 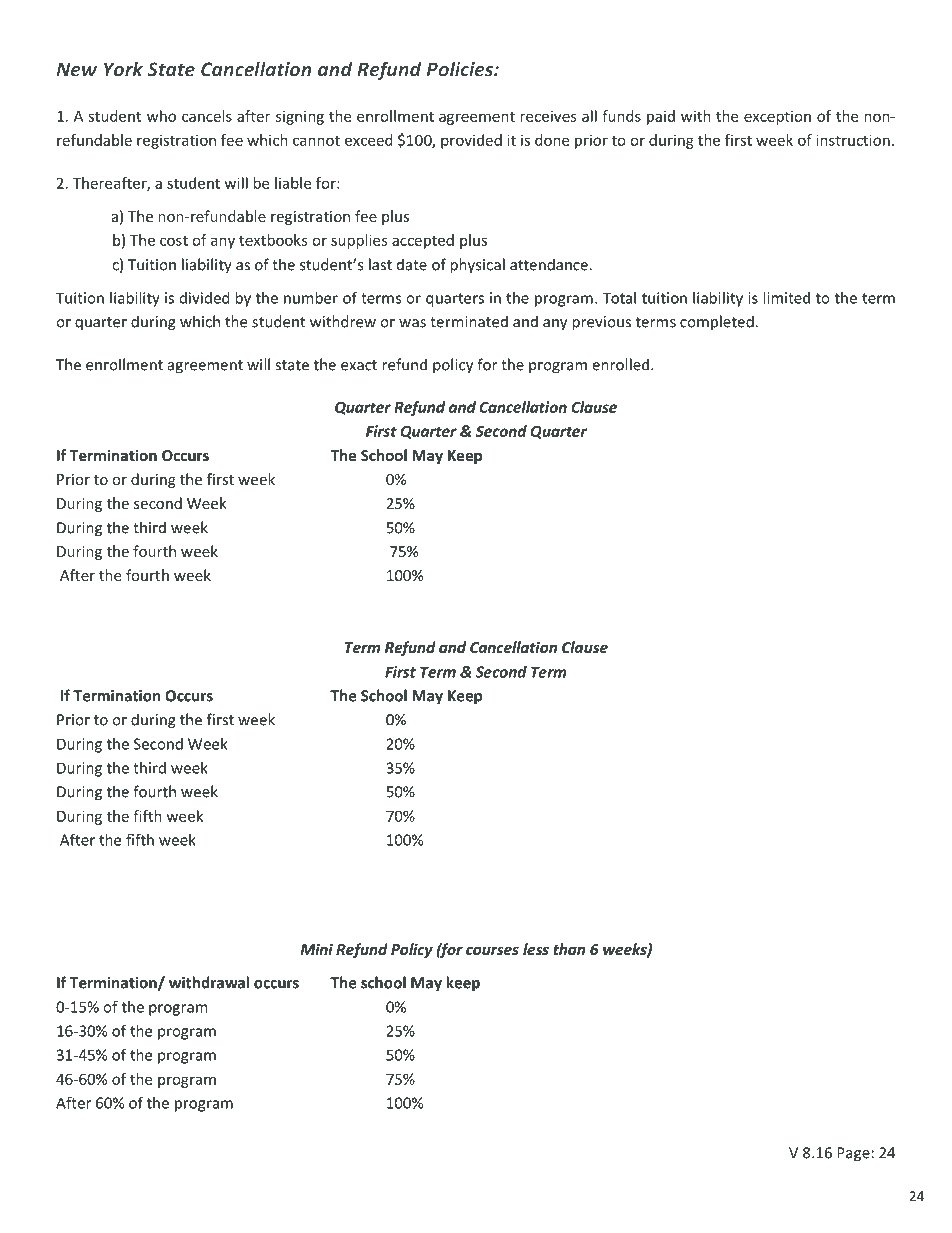 I want to click on Page, so click(x=853, y=1154).
